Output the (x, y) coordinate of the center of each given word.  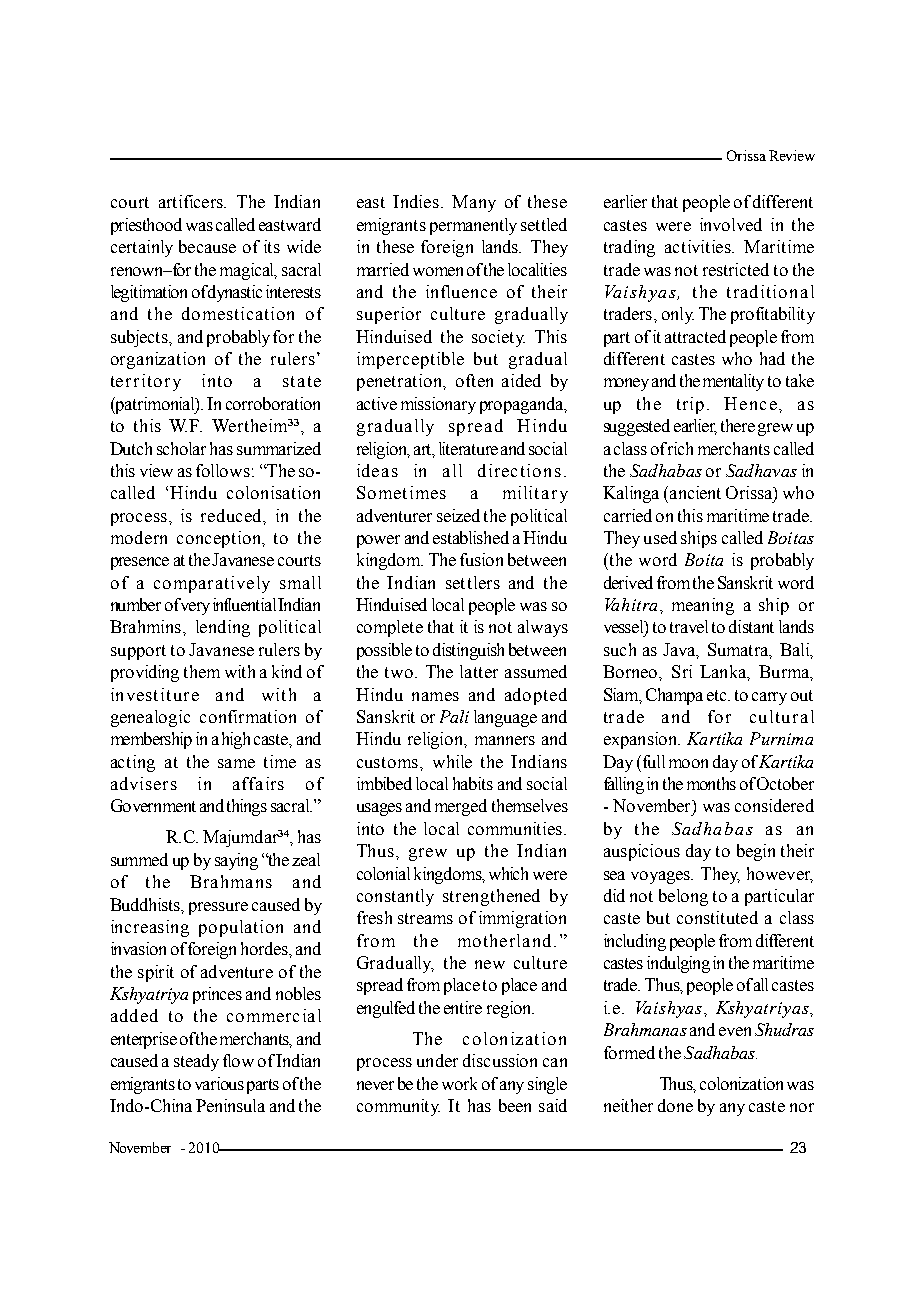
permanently (473, 226)
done (675, 1105)
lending (223, 628)
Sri (682, 671)
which (508, 873)
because (207, 246)
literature (468, 448)
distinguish (468, 651)
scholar (181, 448)
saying (236, 861)
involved (731, 224)
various (219, 1083)
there (738, 425)
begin (756, 852)
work (459, 1083)
